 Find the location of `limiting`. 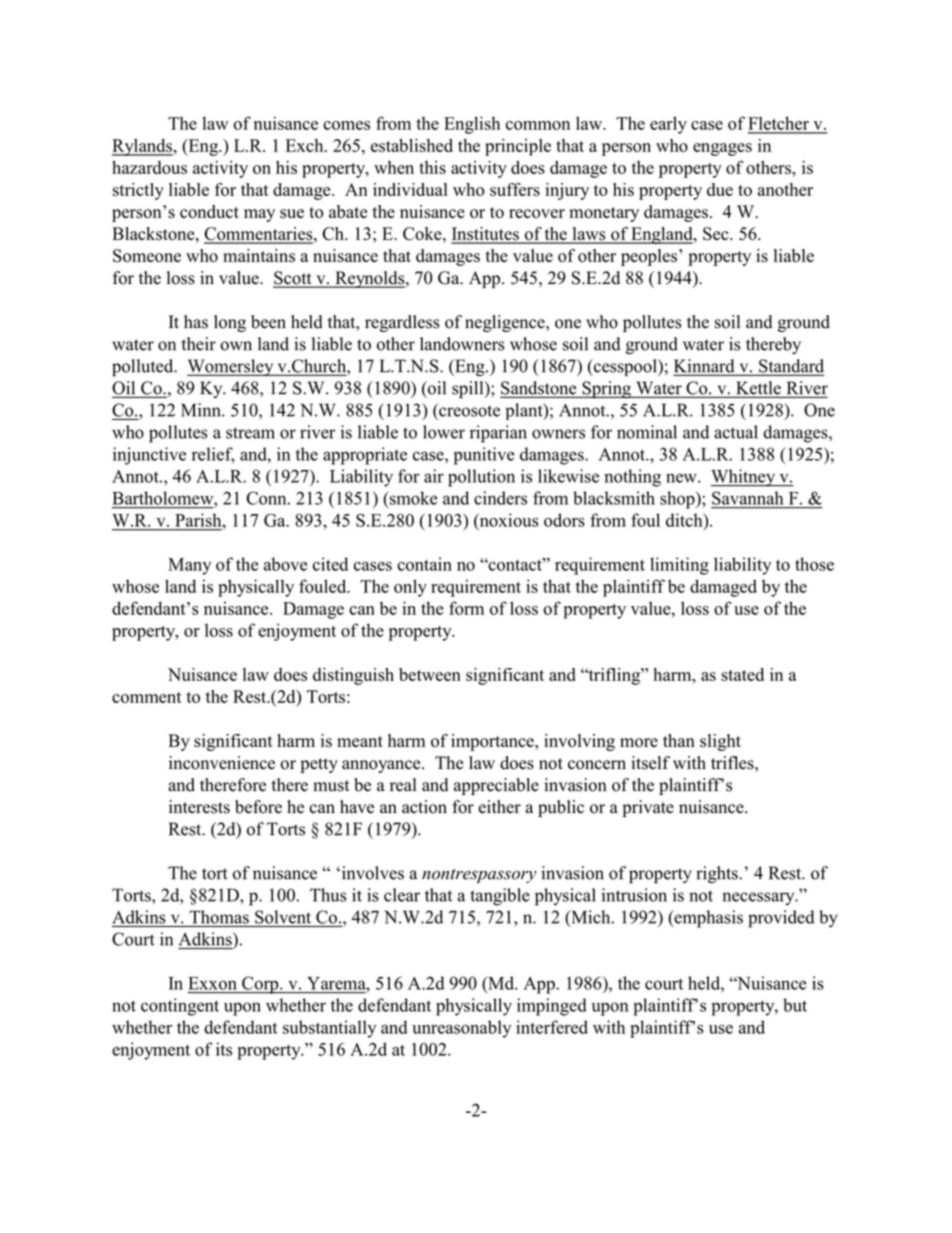

limiting is located at coordinates (679, 566).
